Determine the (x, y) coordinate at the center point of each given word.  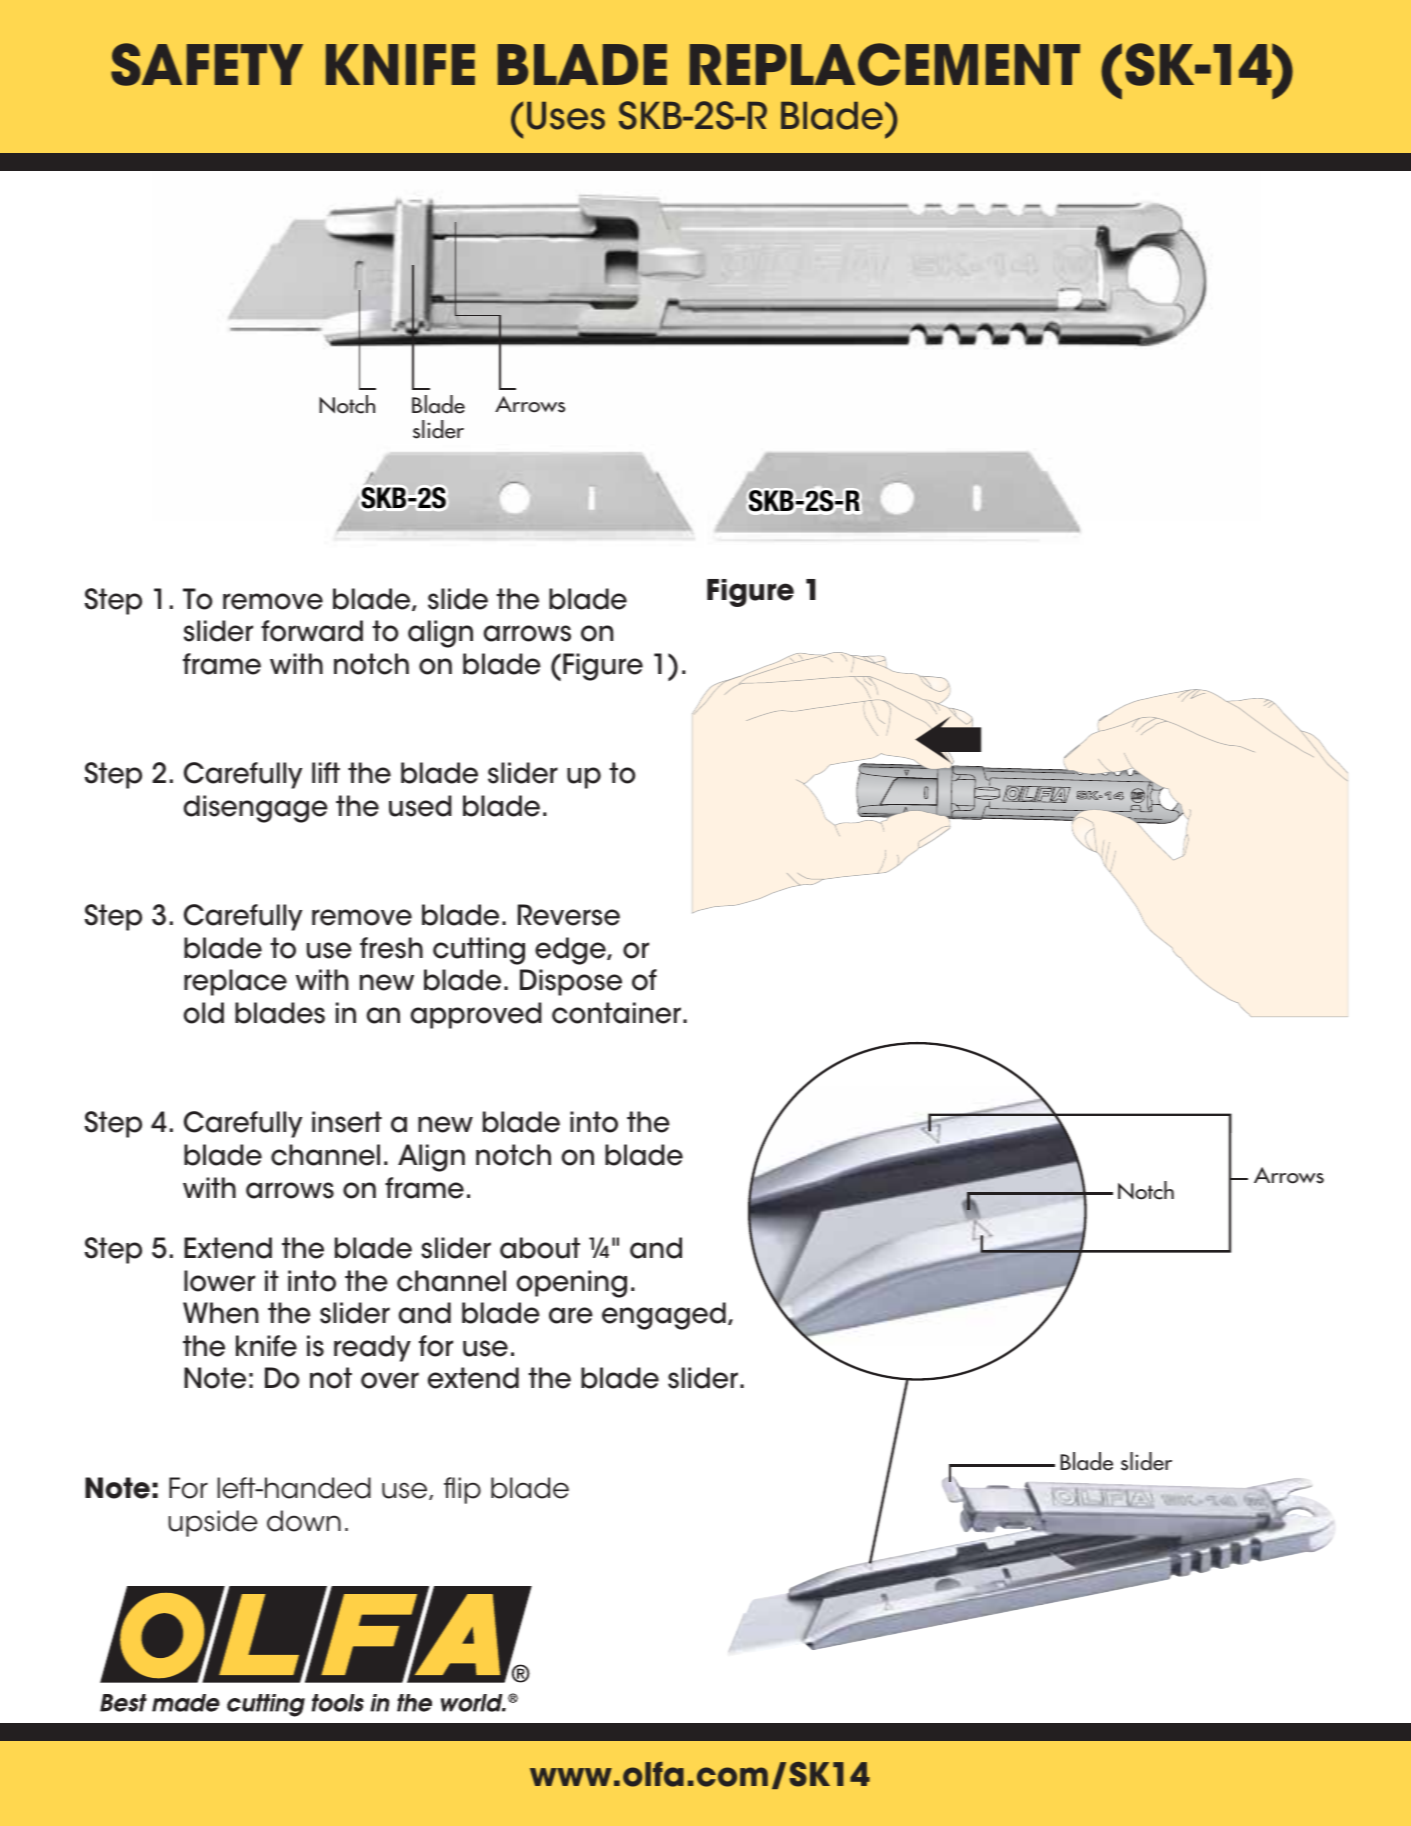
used (420, 806)
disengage (255, 809)
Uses (566, 116)
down (304, 1521)
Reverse (569, 915)
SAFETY (207, 64)
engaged (664, 1316)
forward (312, 631)
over (390, 1380)
